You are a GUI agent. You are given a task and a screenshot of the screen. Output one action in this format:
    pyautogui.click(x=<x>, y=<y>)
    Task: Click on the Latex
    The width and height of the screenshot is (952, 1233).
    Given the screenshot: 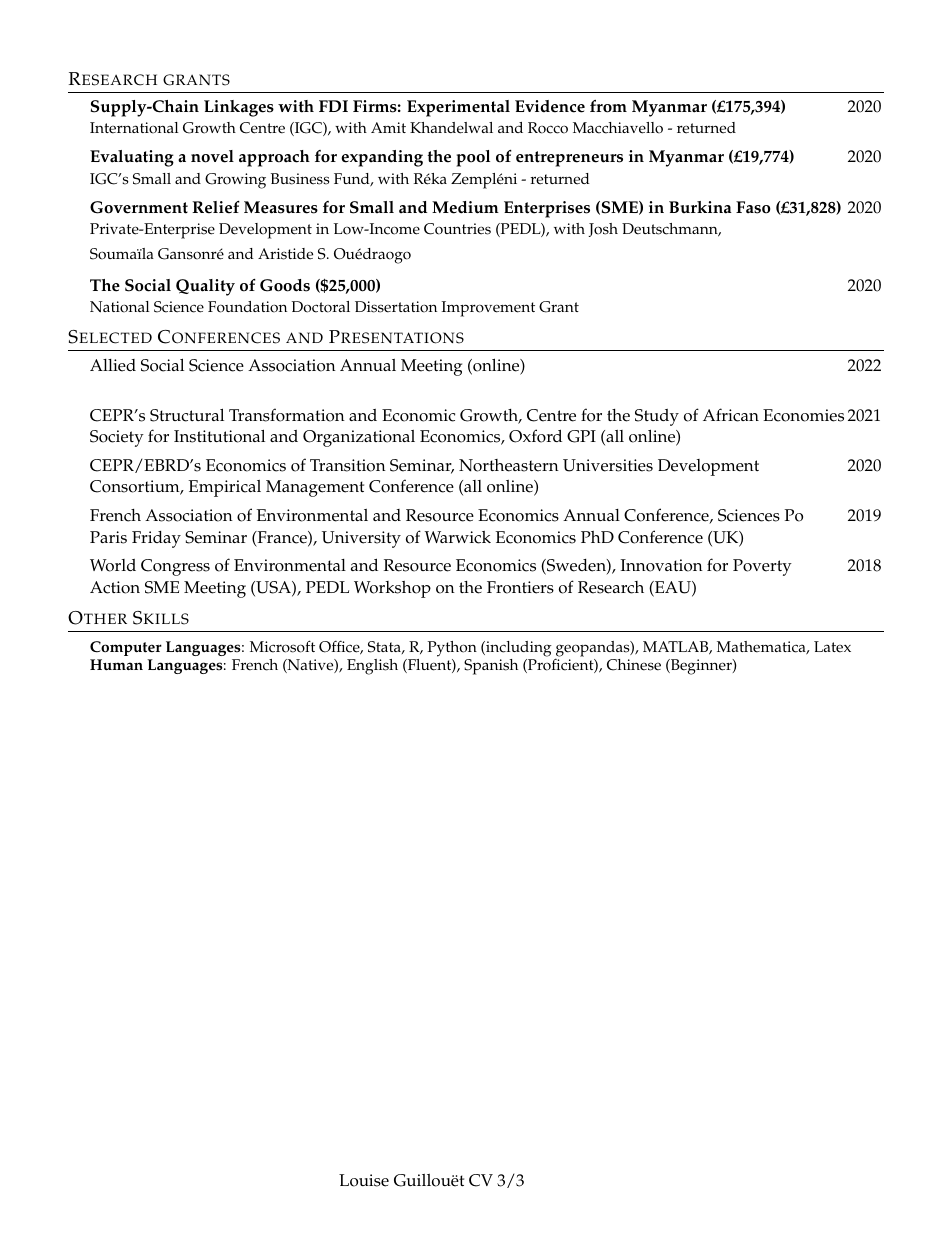 What is the action you would take?
    pyautogui.click(x=832, y=647)
